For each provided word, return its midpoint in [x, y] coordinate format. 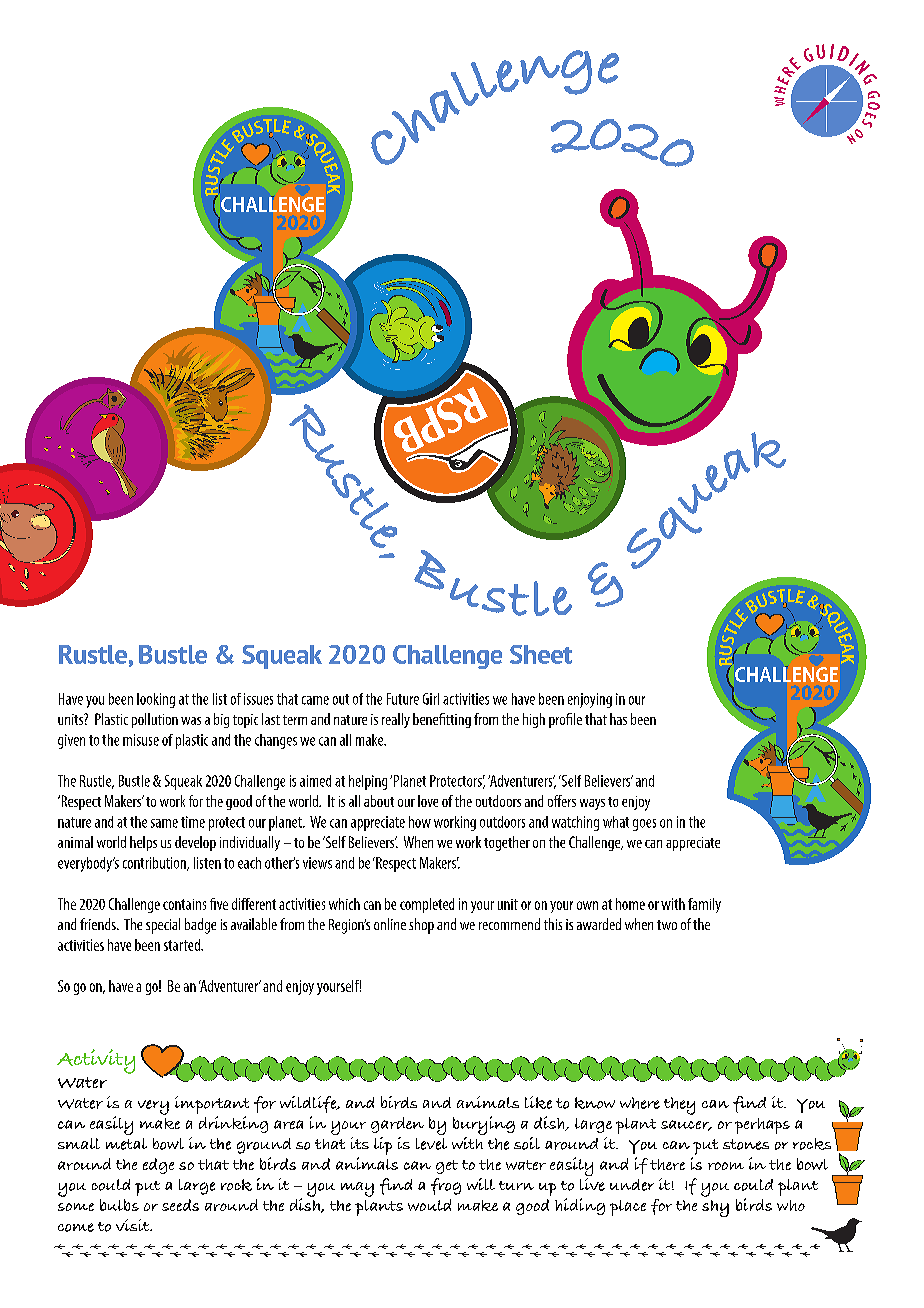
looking [156, 700]
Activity [96, 1061]
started [183, 945]
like [538, 1102]
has [618, 719]
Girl [431, 699]
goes [644, 825]
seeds [180, 1205]
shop [421, 926]
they [679, 1106]
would [429, 1205]
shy [715, 1208]
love [428, 801]
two [667, 925]
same [164, 823]
